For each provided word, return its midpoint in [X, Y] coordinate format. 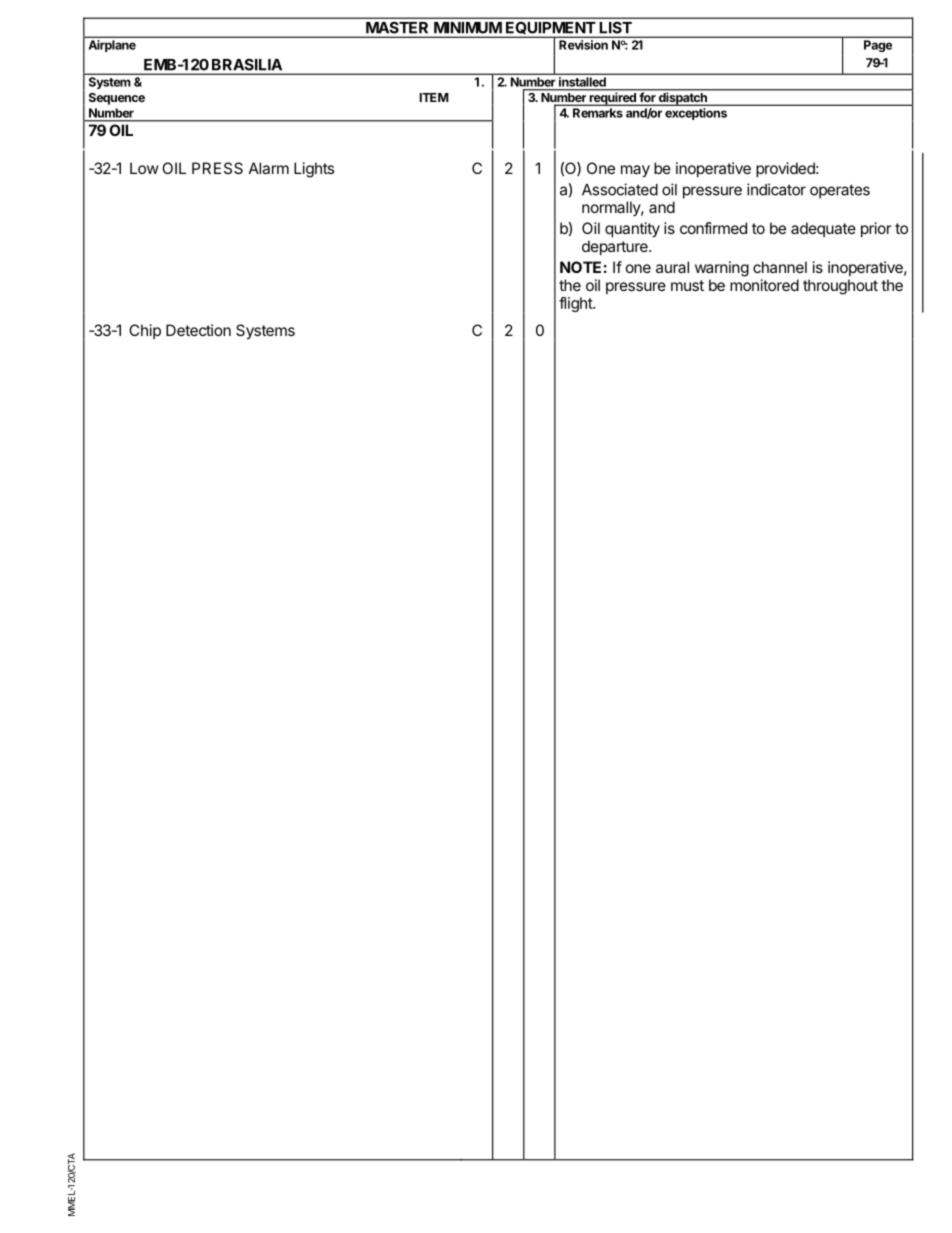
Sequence [117, 99]
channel [780, 267]
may [635, 171]
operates [840, 191]
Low [144, 168]
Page [878, 46]
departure [616, 247]
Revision [583, 45]
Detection [198, 330]
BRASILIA [247, 65]
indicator [776, 189]
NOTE [580, 267]
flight [576, 304]
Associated [620, 189]
